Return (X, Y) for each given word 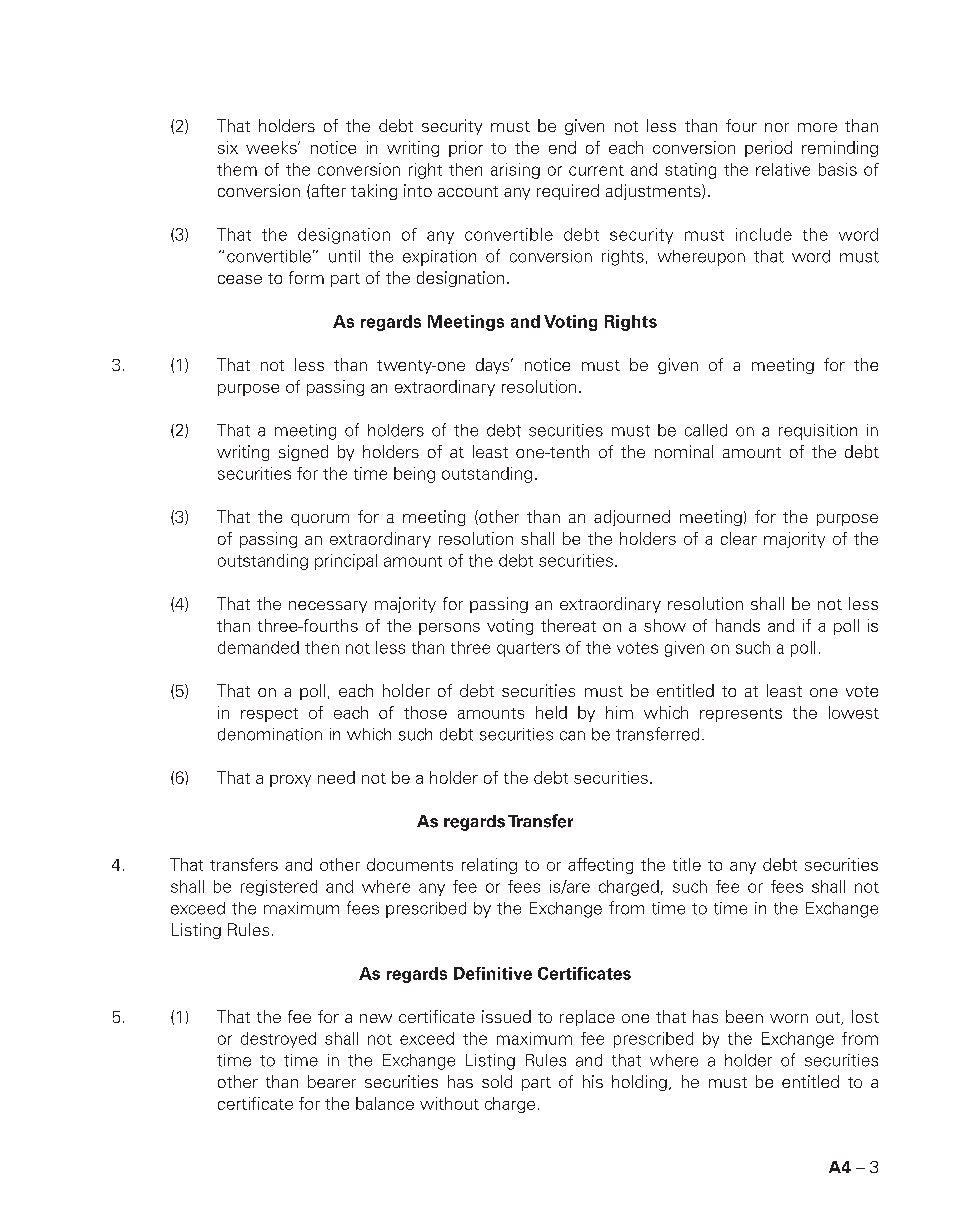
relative (783, 169)
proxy (290, 781)
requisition (818, 432)
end (562, 147)
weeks (272, 147)
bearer (332, 1081)
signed (303, 453)
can (572, 736)
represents (741, 715)
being (414, 475)
